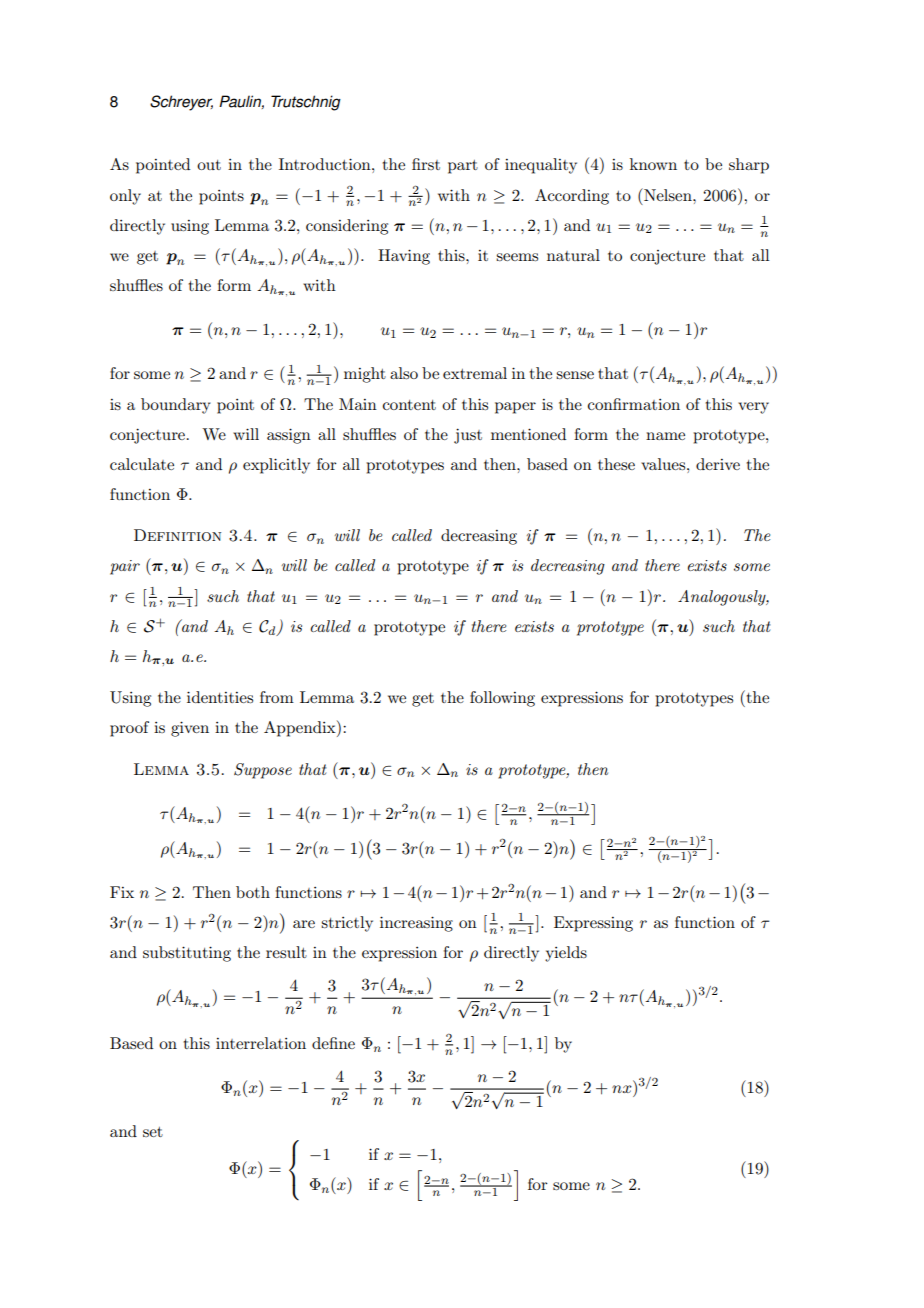  Describe the element at coordinates (664, 464) in the screenshot. I see `values` at that location.
